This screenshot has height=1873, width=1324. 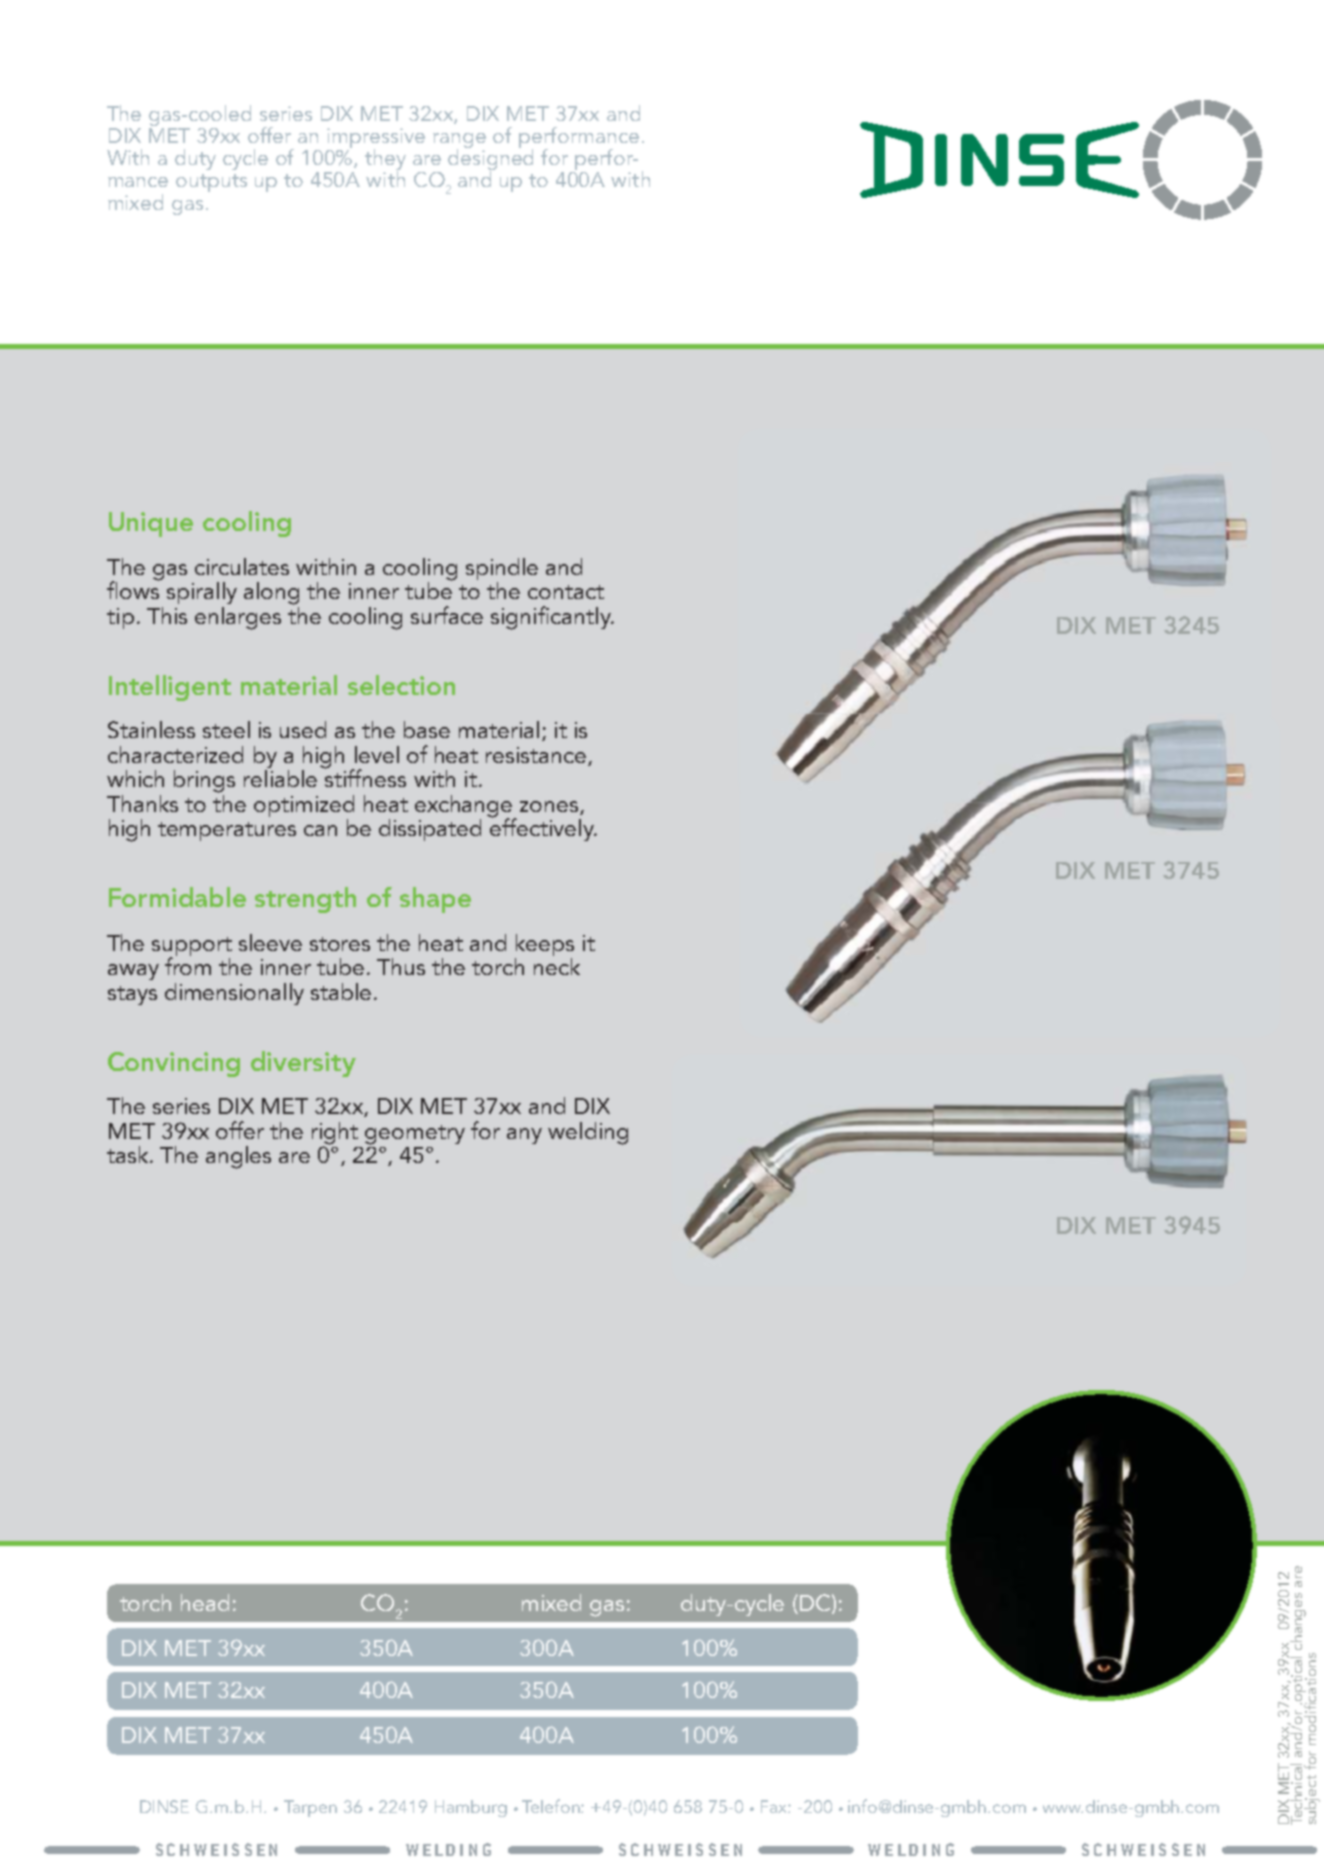 I want to click on impressive, so click(x=376, y=139).
